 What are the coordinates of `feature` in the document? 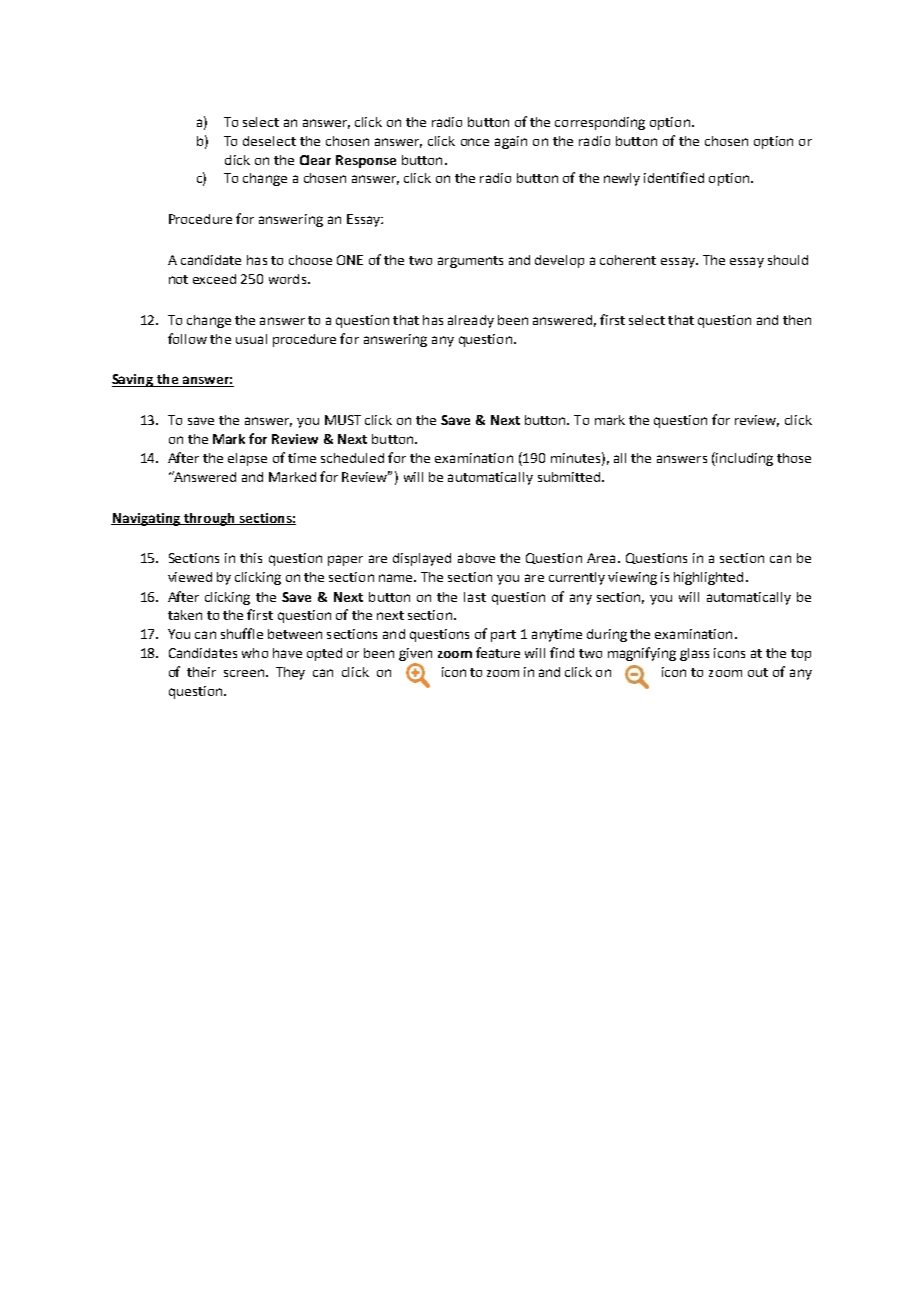 It's located at (498, 652).
